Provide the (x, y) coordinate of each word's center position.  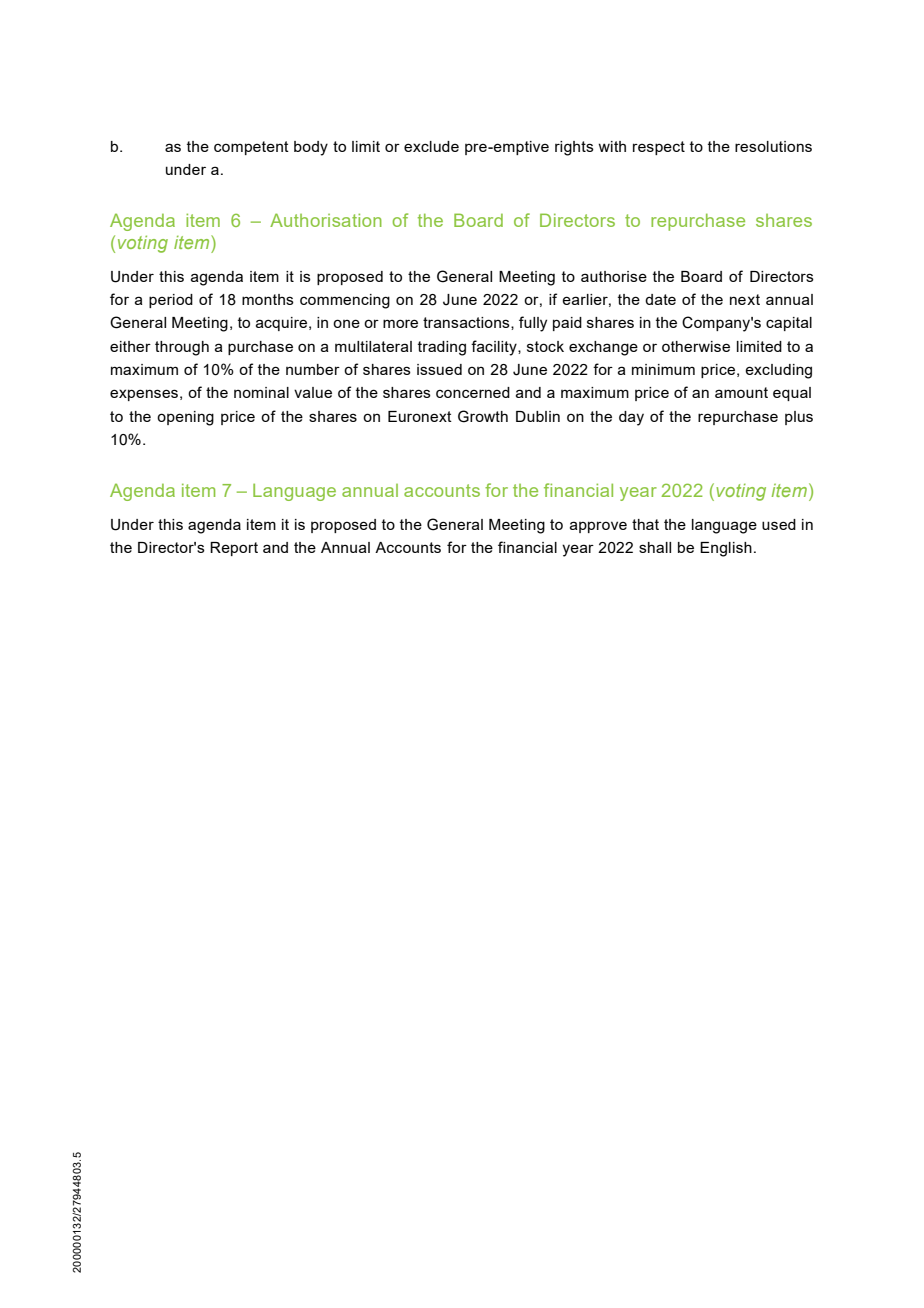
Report (234, 549)
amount (741, 392)
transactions (467, 323)
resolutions (773, 146)
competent (251, 148)
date (660, 299)
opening (185, 418)
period (171, 301)
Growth (483, 416)
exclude (431, 146)
